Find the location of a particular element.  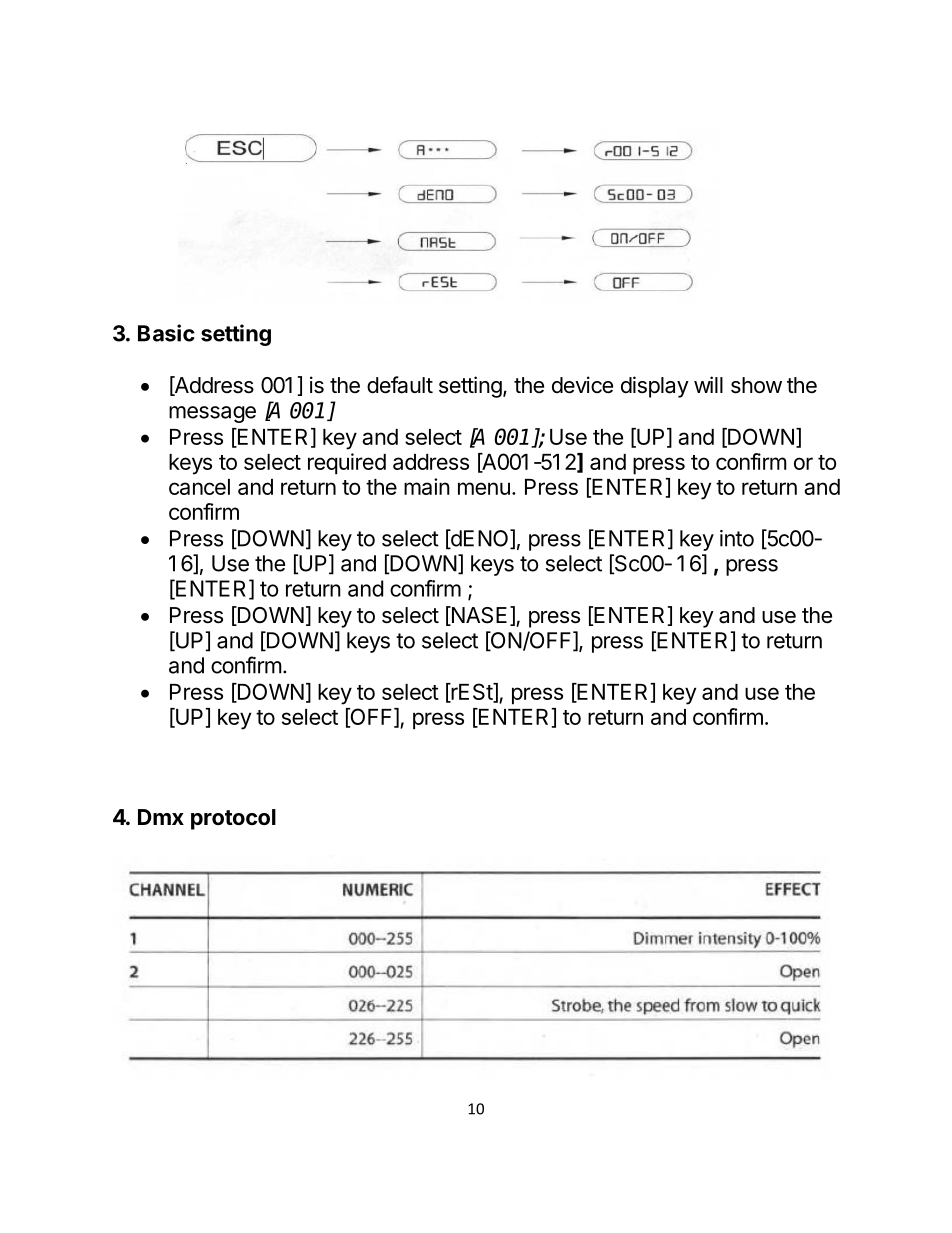

required is located at coordinates (347, 464).
